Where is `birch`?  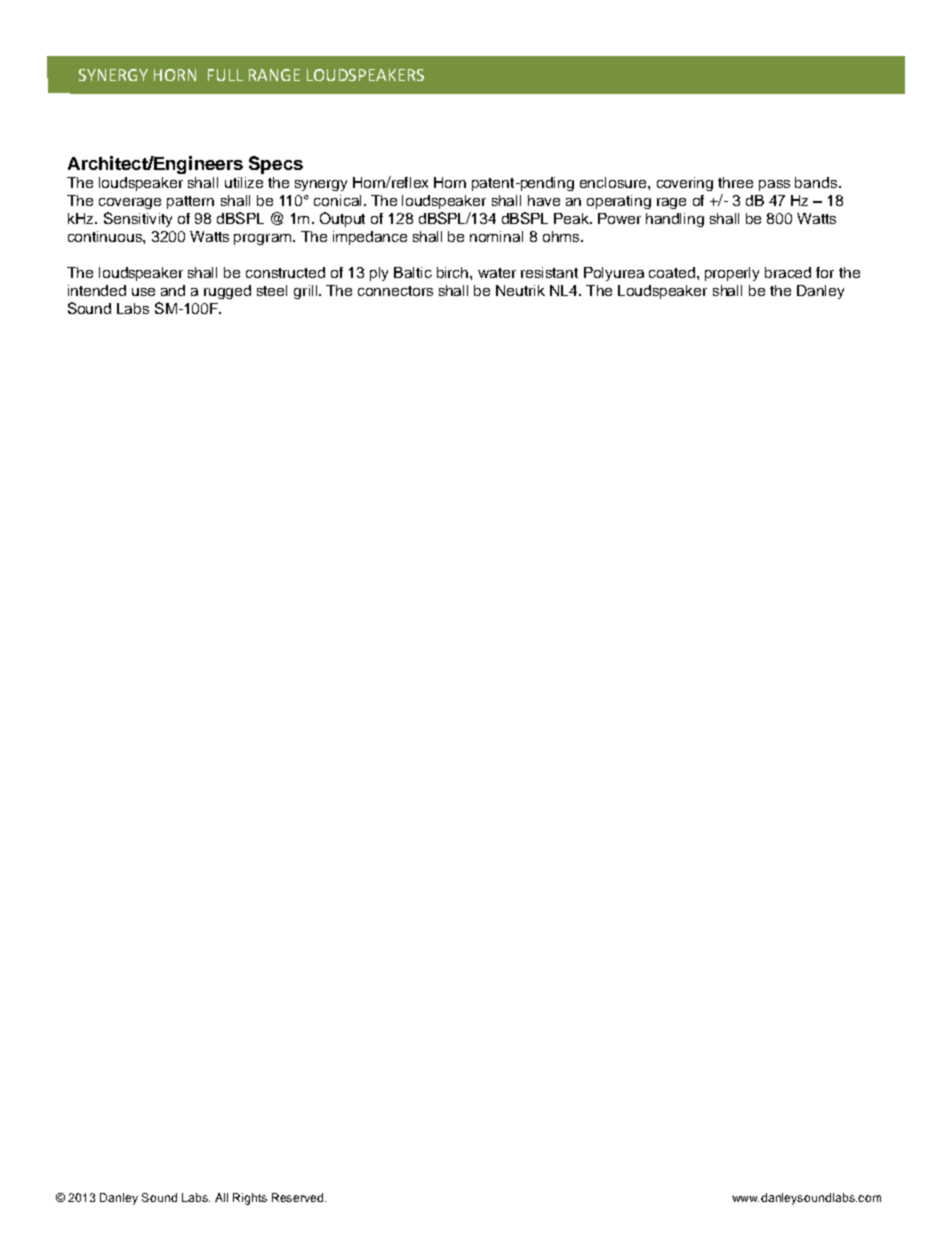
birch is located at coordinates (454, 272).
